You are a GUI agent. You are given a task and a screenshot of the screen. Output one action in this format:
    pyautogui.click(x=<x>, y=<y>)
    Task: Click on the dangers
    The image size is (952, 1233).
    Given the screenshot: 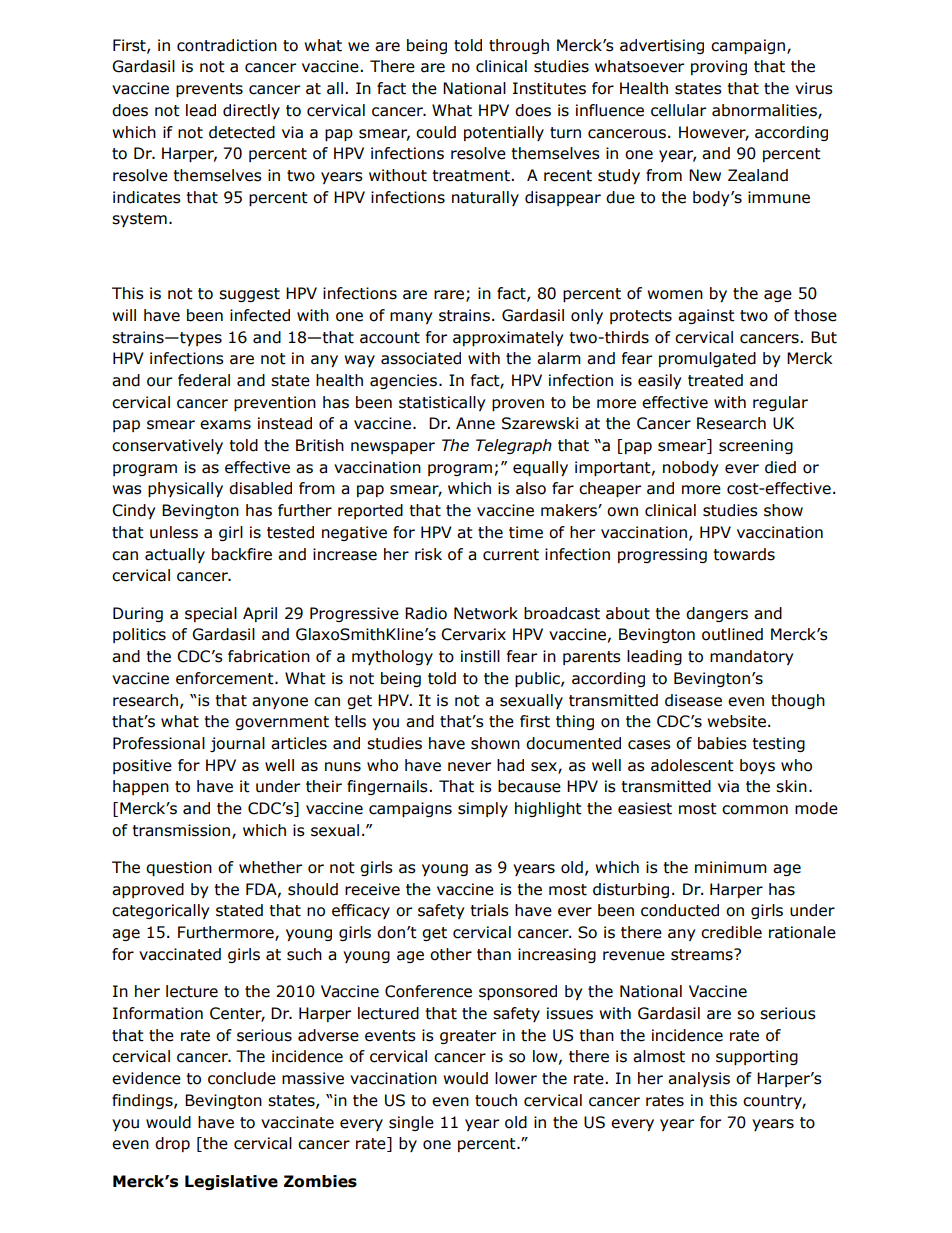 What is the action you would take?
    pyautogui.click(x=717, y=614)
